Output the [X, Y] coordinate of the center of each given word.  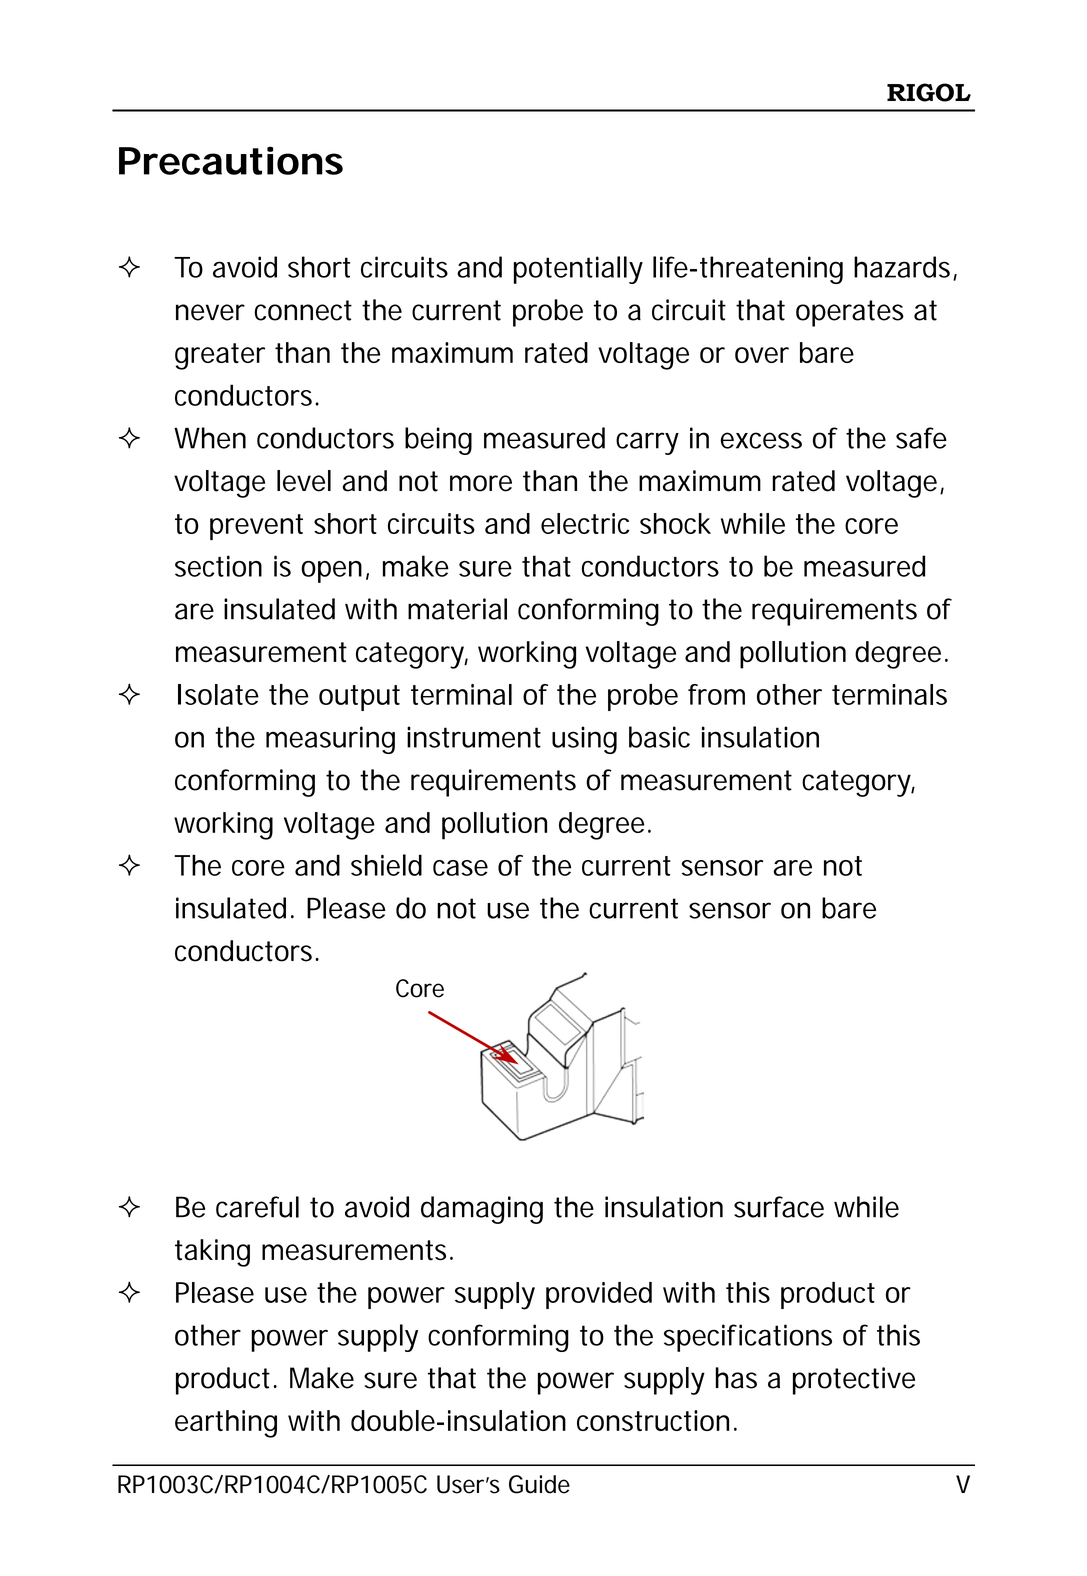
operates [850, 313]
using [584, 740]
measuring [330, 740]
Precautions [231, 160]
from [716, 694]
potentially [578, 270]
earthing [226, 1424]
